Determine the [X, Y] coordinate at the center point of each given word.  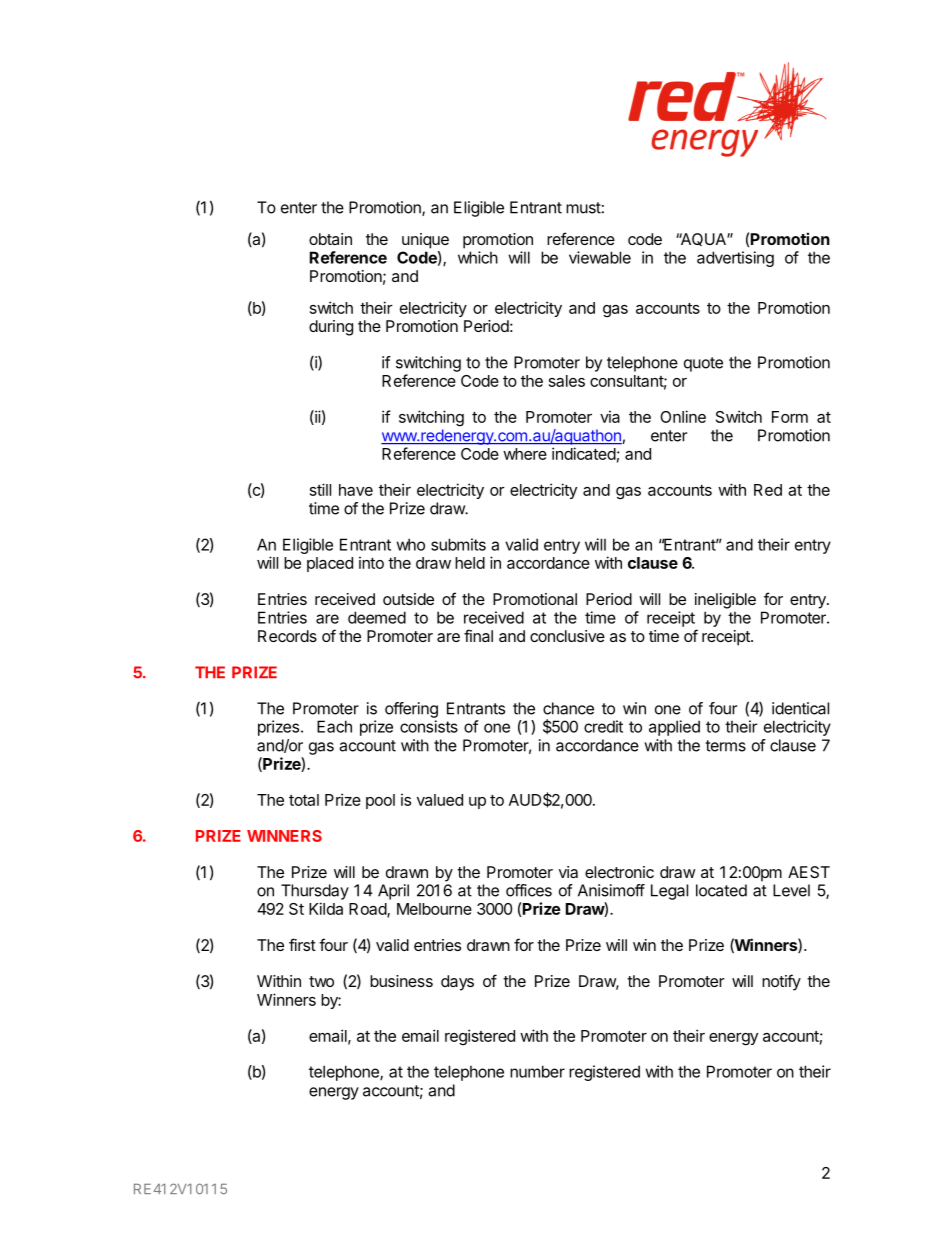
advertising [735, 259]
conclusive [567, 636]
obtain [330, 239]
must [583, 208]
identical [800, 708]
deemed [377, 617]
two [321, 981]
